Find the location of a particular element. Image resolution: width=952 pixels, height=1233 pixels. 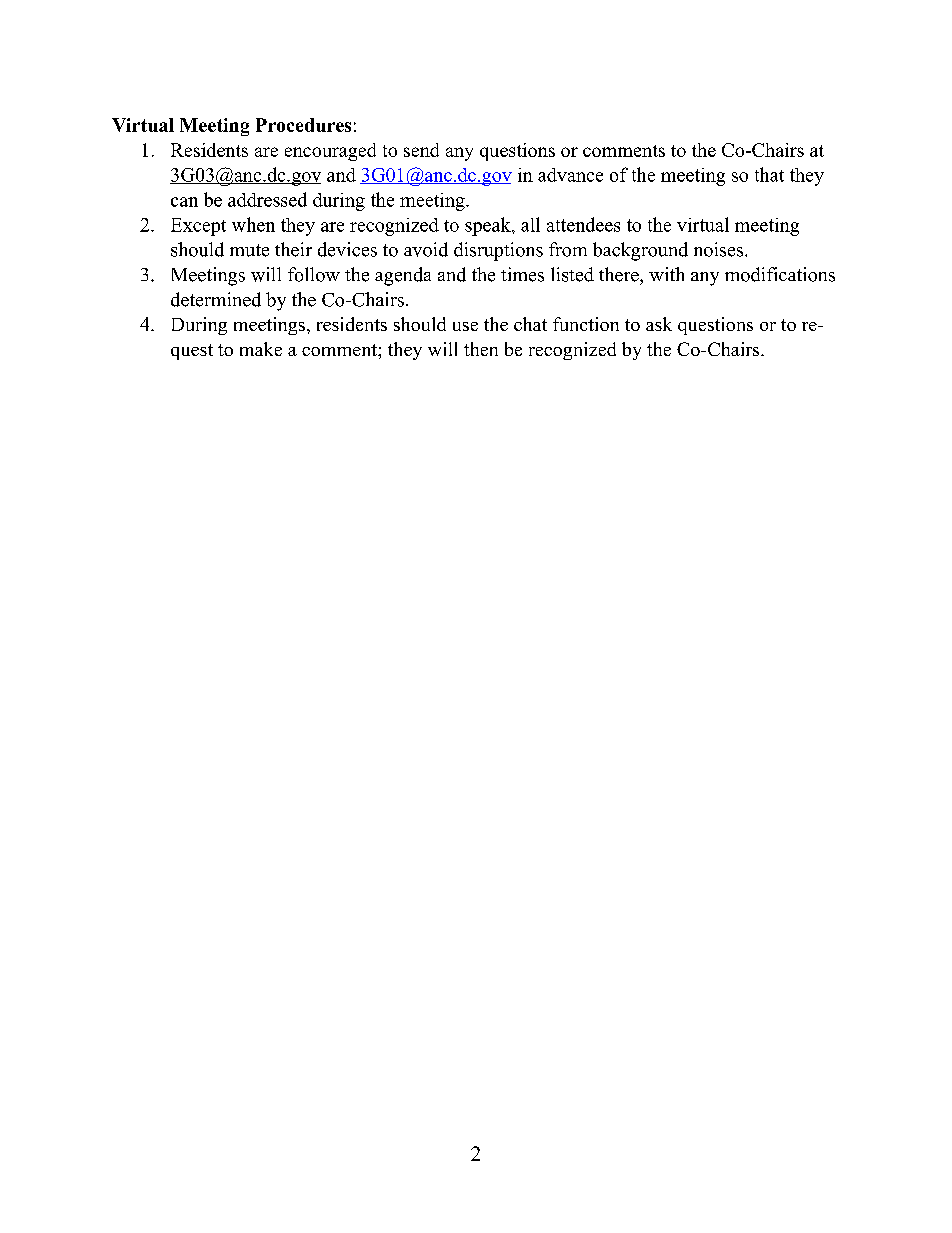

attendees is located at coordinates (583, 224).
